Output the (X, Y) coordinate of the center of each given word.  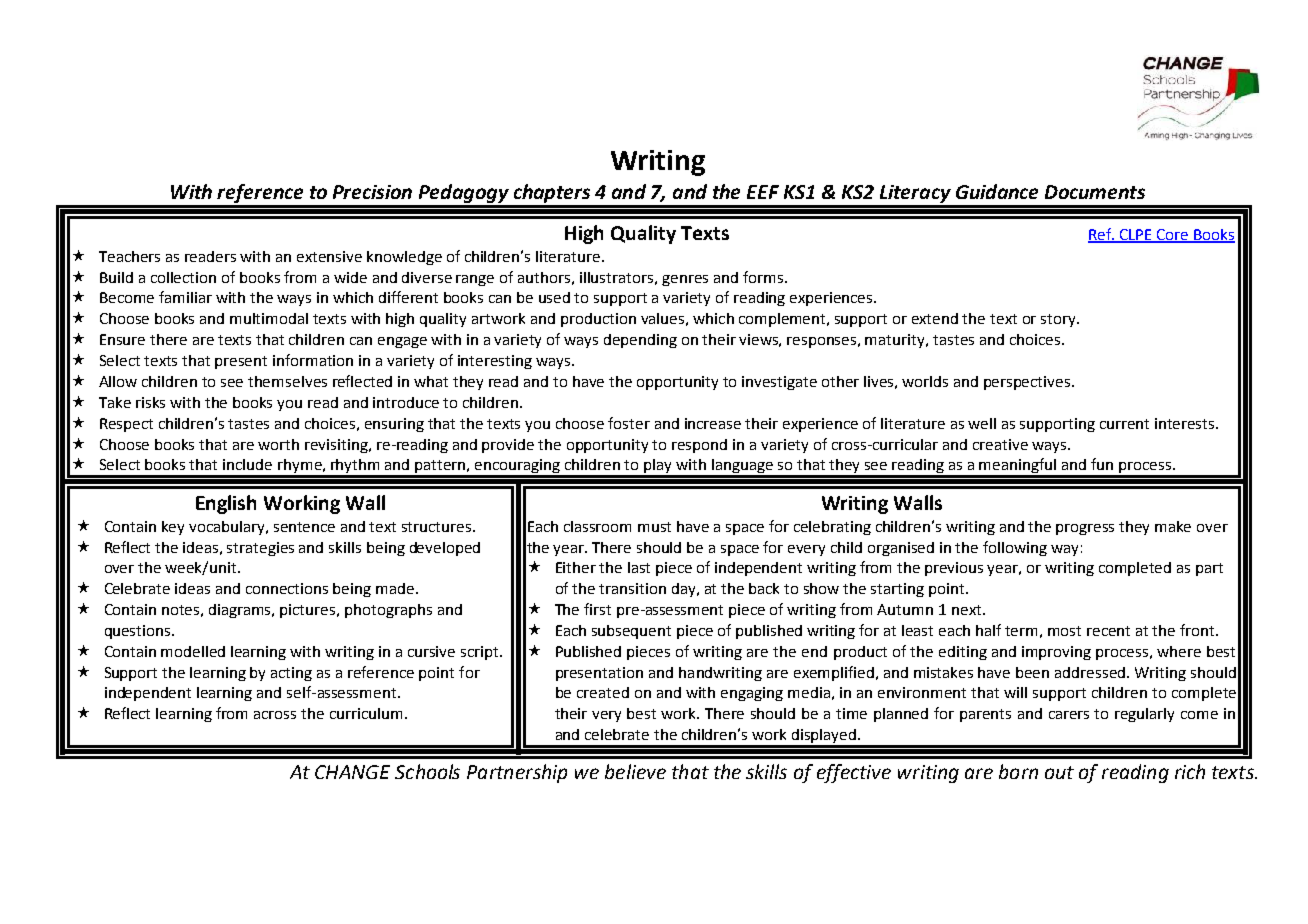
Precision (372, 192)
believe (635, 771)
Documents (1095, 192)
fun (1102, 464)
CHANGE (352, 772)
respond (699, 446)
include (247, 464)
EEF (763, 192)
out (1059, 772)
